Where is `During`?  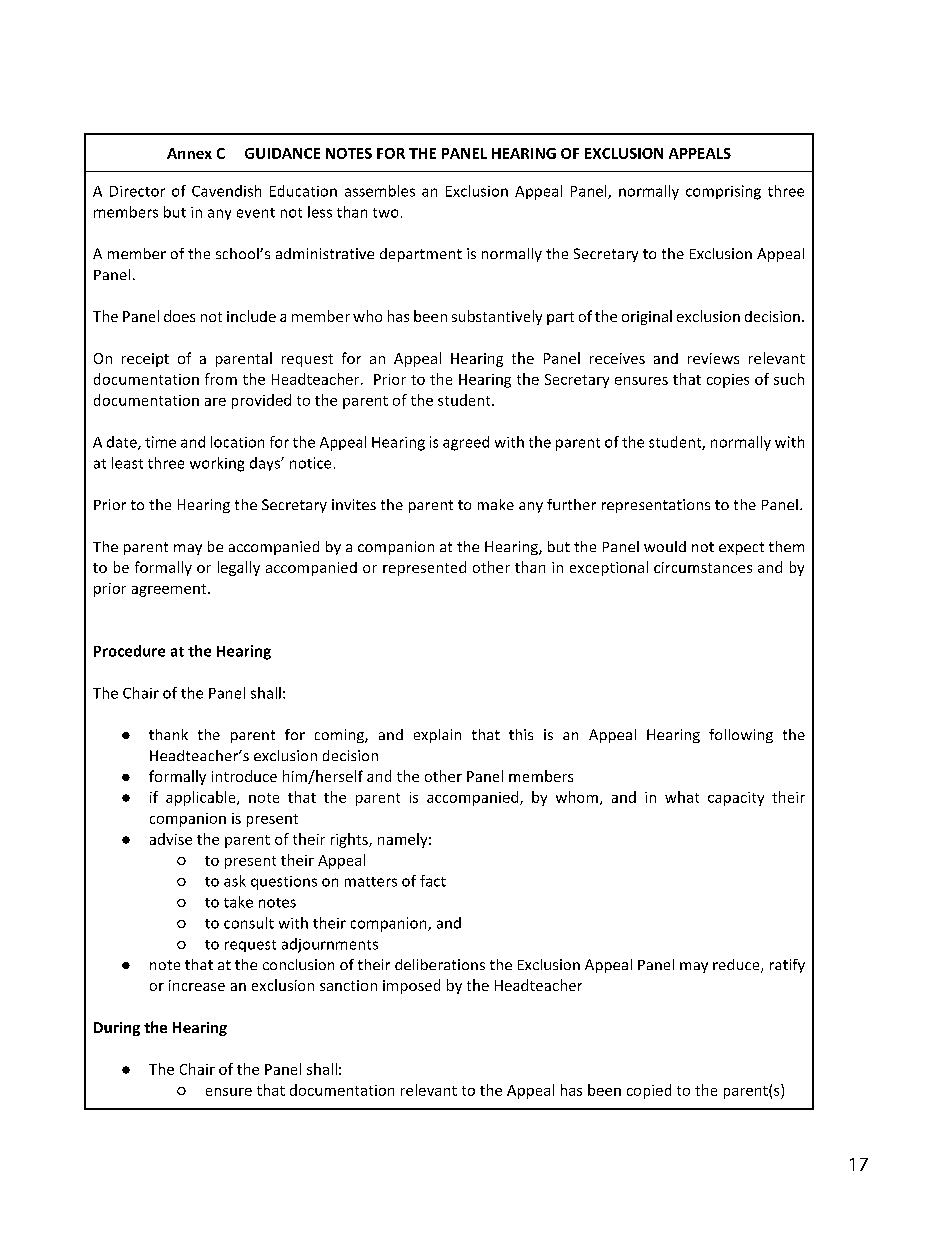
During is located at coordinates (117, 1029).
